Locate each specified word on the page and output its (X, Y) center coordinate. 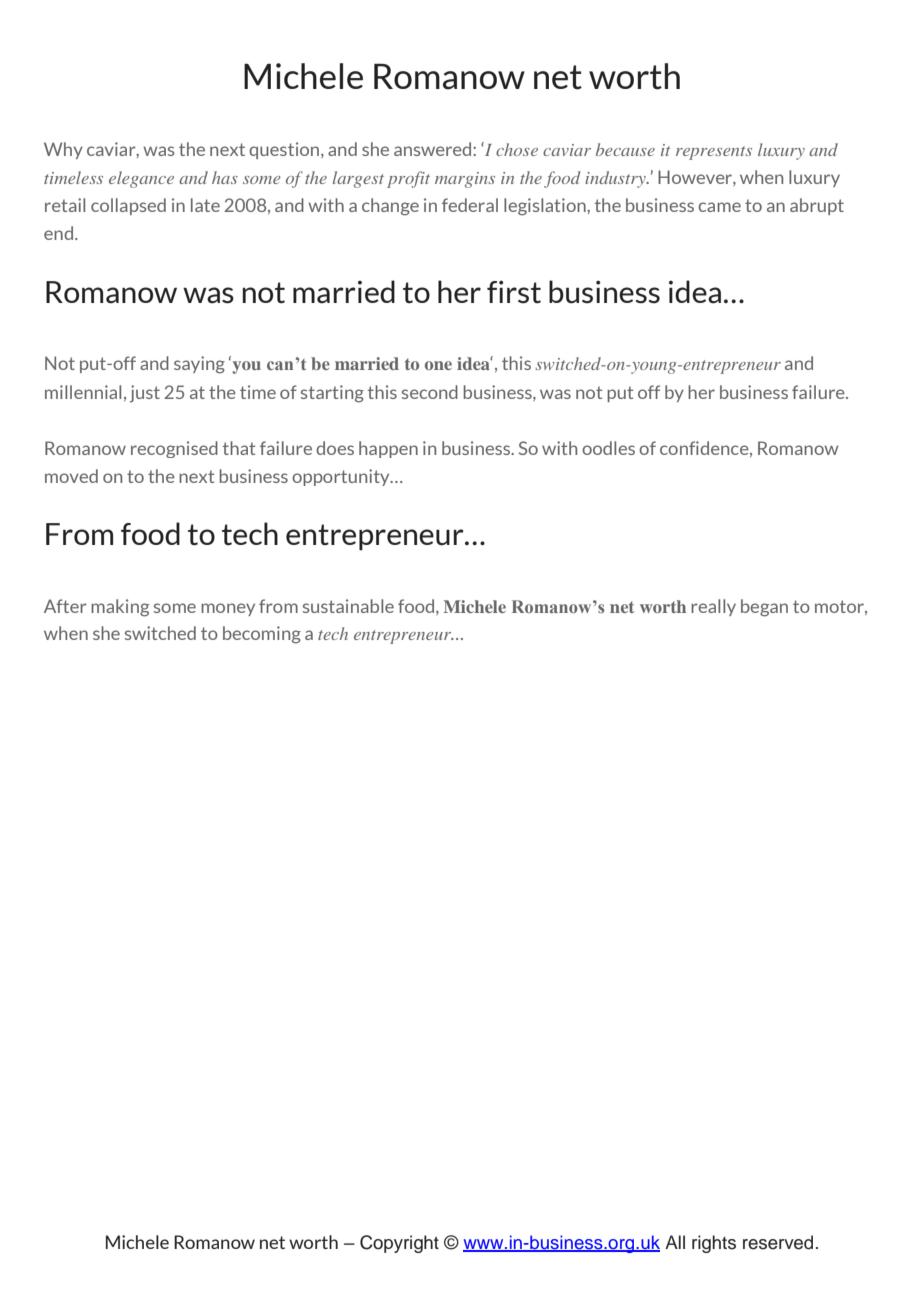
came (719, 207)
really (713, 607)
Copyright (399, 1244)
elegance (141, 179)
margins (465, 180)
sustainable (348, 606)
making (120, 608)
